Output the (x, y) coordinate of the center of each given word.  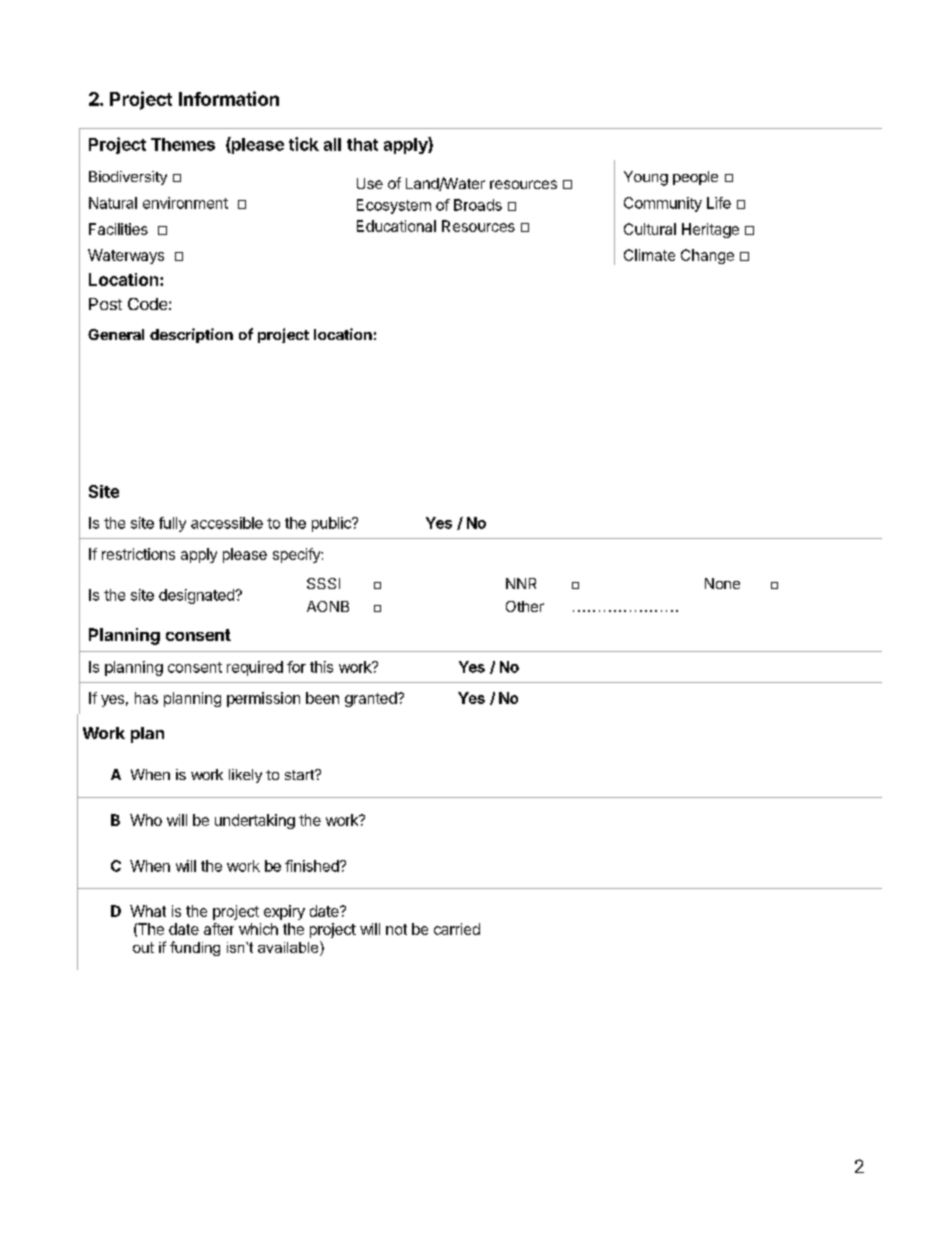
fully (172, 524)
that (362, 144)
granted (371, 699)
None (722, 583)
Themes (183, 144)
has (146, 698)
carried (457, 929)
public (332, 524)
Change (707, 256)
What (148, 911)
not (396, 929)
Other (525, 606)
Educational (396, 226)
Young (646, 178)
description (191, 335)
